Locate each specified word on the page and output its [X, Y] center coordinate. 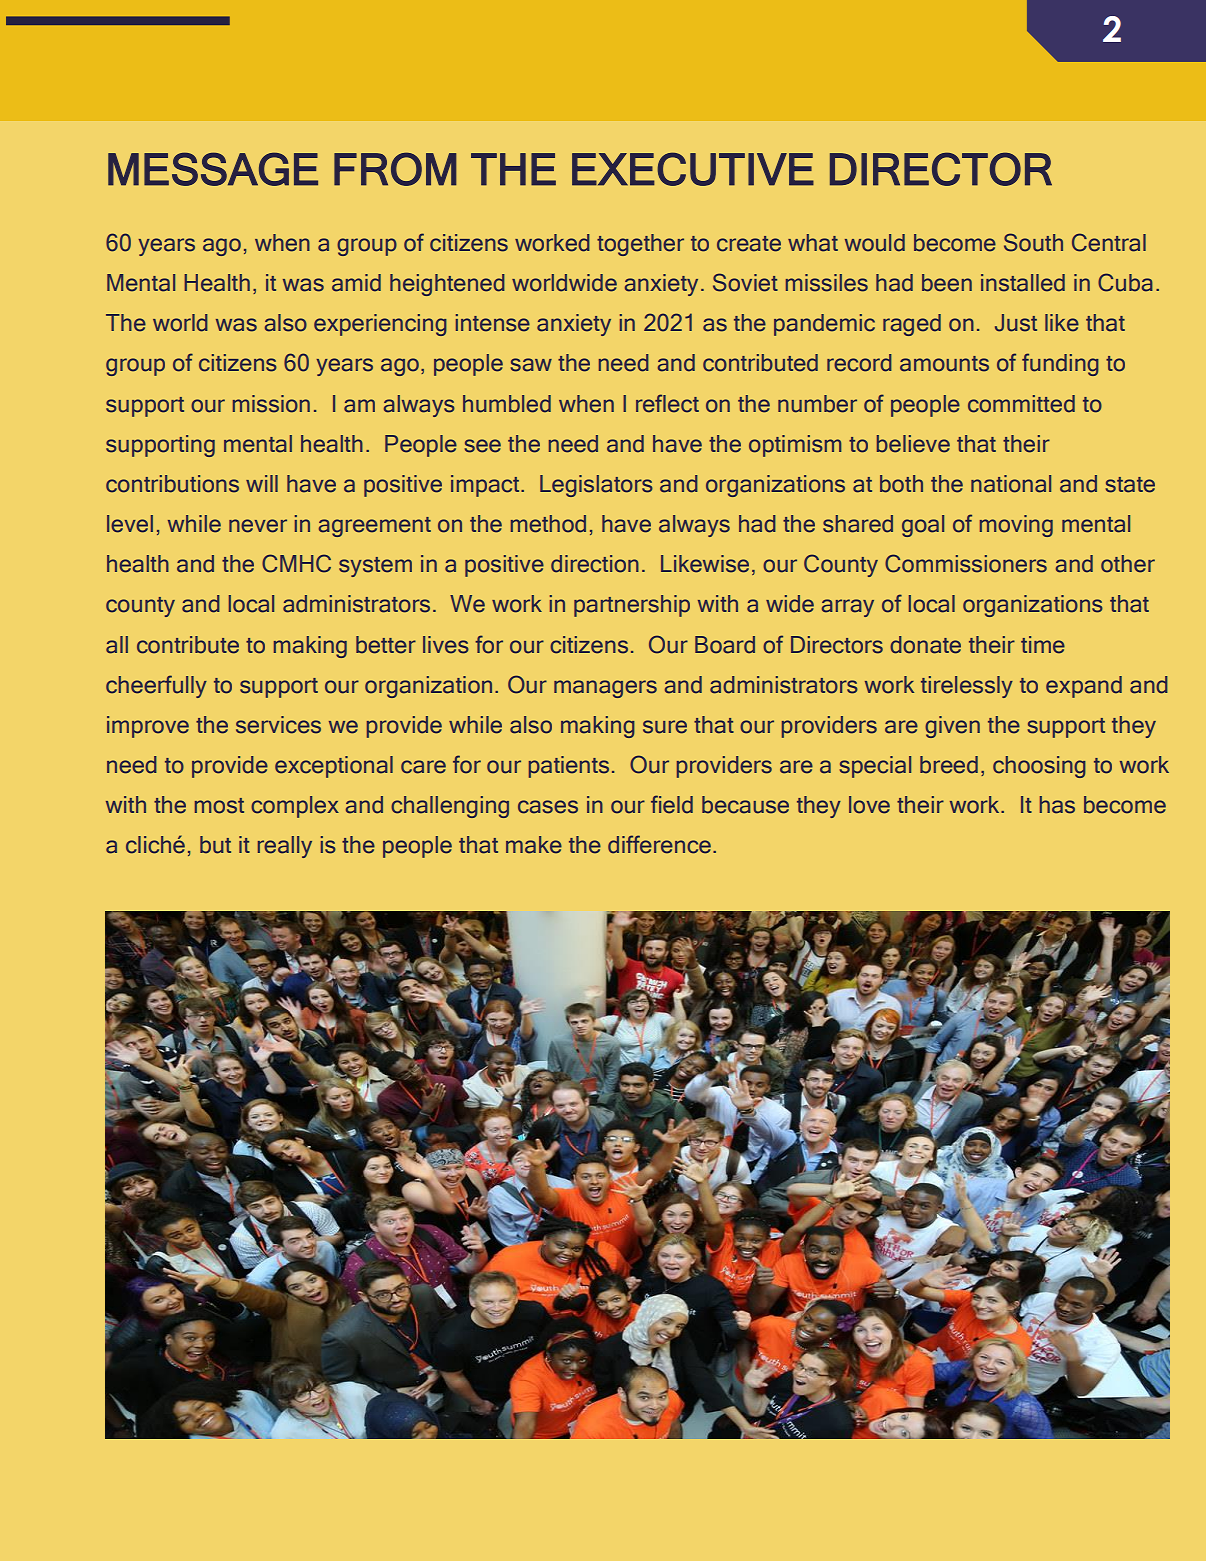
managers [605, 689]
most [219, 806]
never [258, 526]
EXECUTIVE [693, 169]
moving [1016, 526]
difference [659, 844]
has [1057, 805]
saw [531, 365]
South [1033, 242]
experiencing [380, 325]
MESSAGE [213, 169]
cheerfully [156, 686]
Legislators [596, 486]
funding [1060, 364]
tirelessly [967, 687]
